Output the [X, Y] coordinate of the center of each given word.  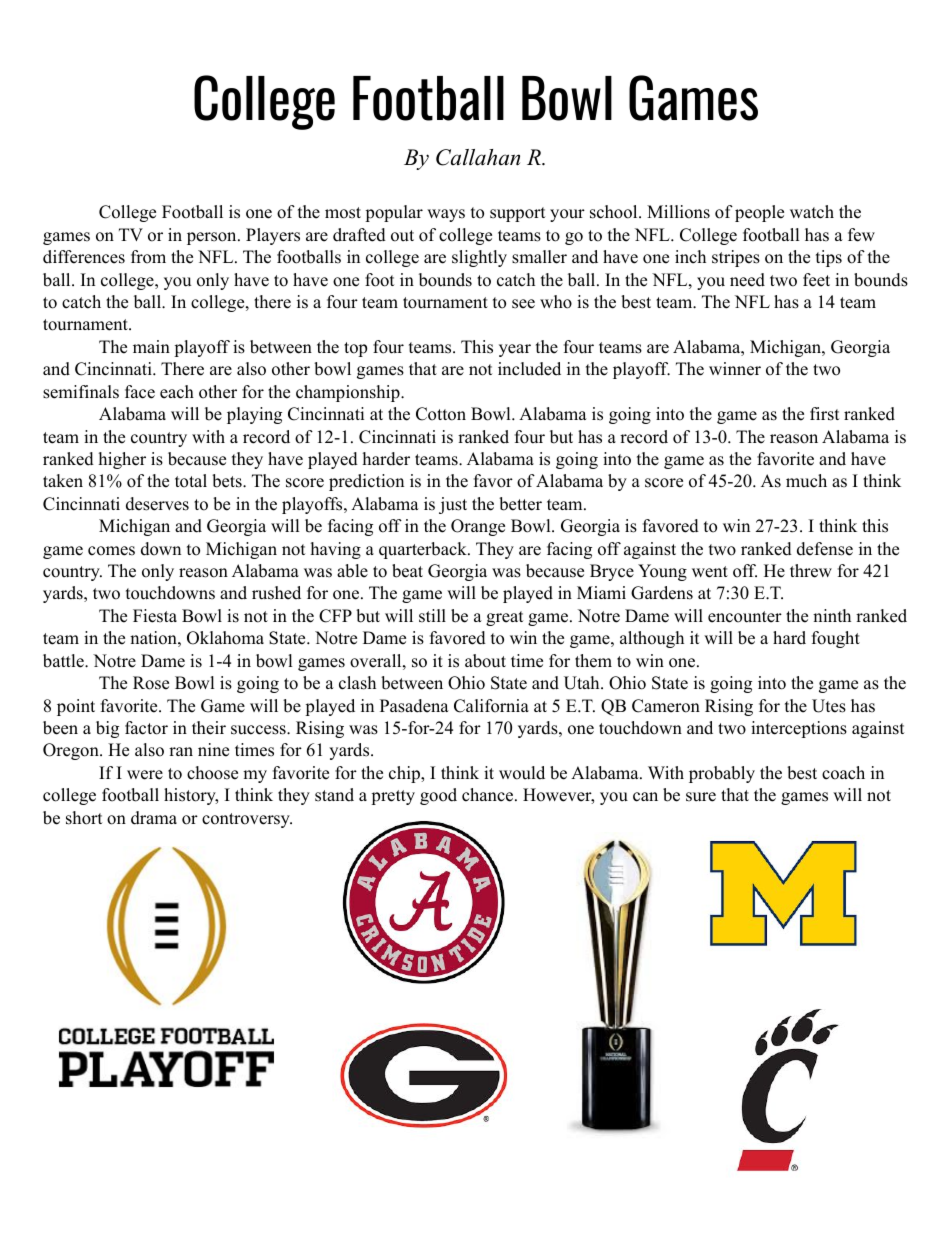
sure [701, 797]
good [438, 796]
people [759, 213]
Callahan [478, 157]
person [213, 238]
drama [154, 818]
